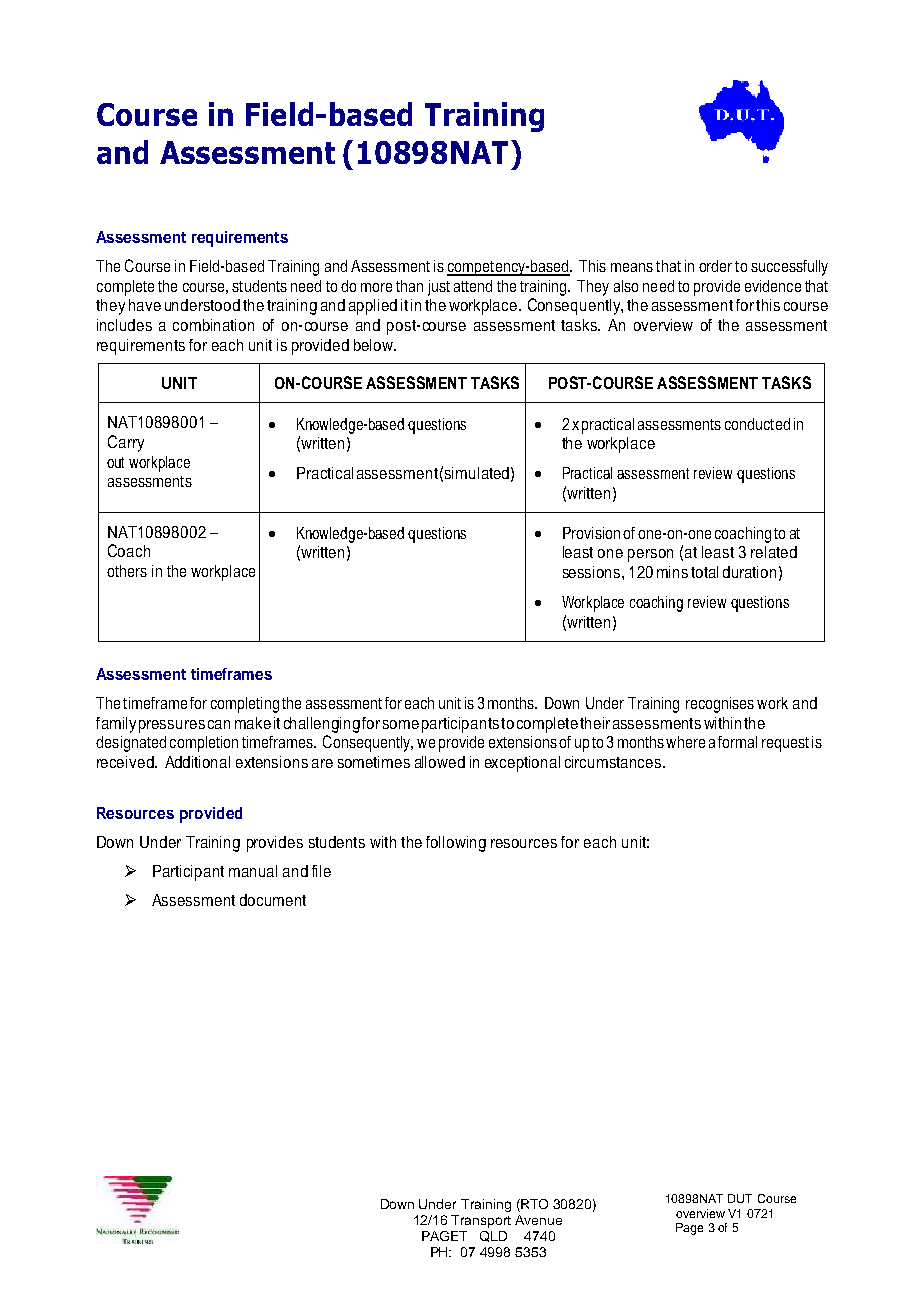 The image size is (924, 1307). Describe the element at coordinates (591, 533) in the screenshot. I see `Provision` at that location.
